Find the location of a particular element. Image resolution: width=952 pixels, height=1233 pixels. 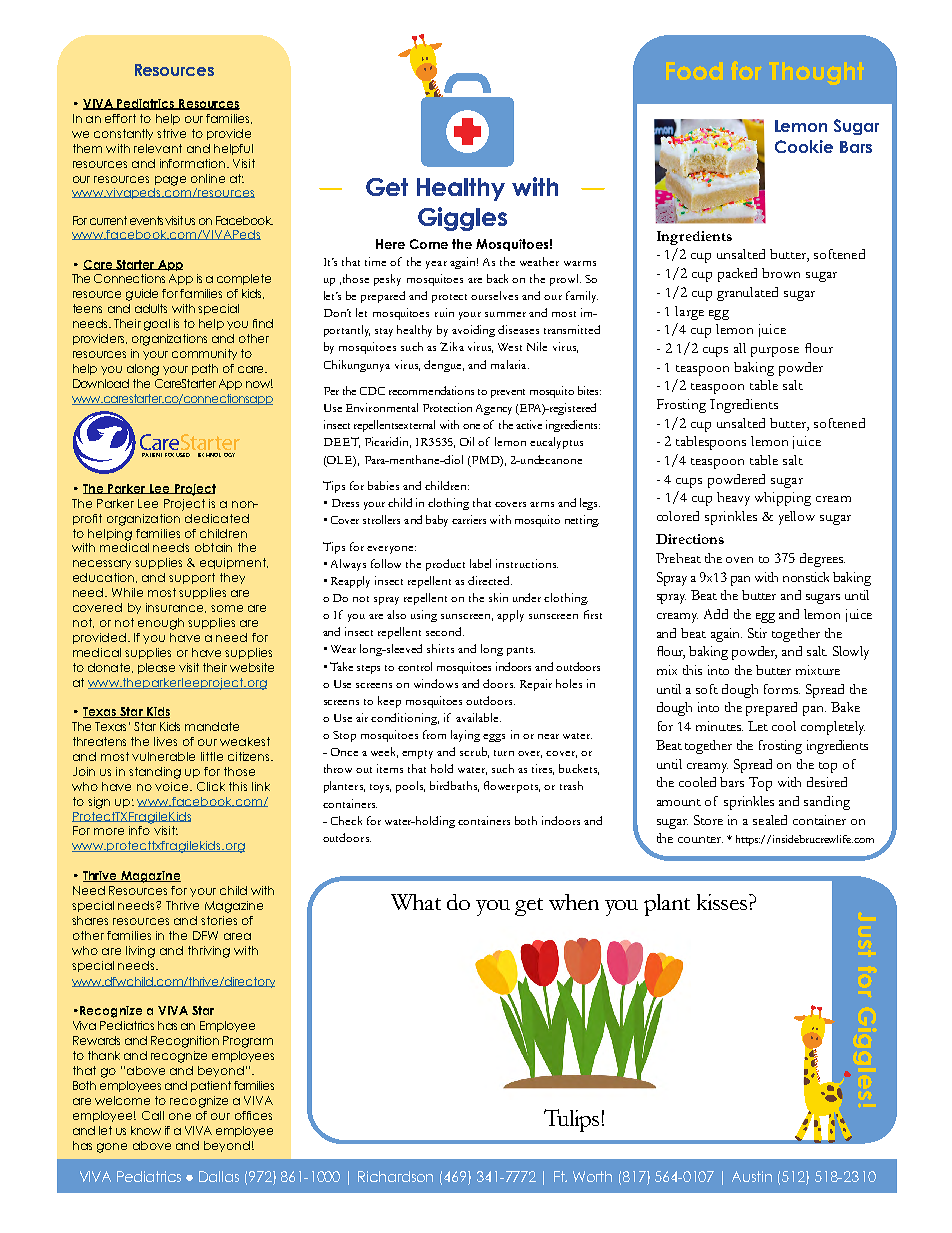

sealed is located at coordinates (770, 820).
